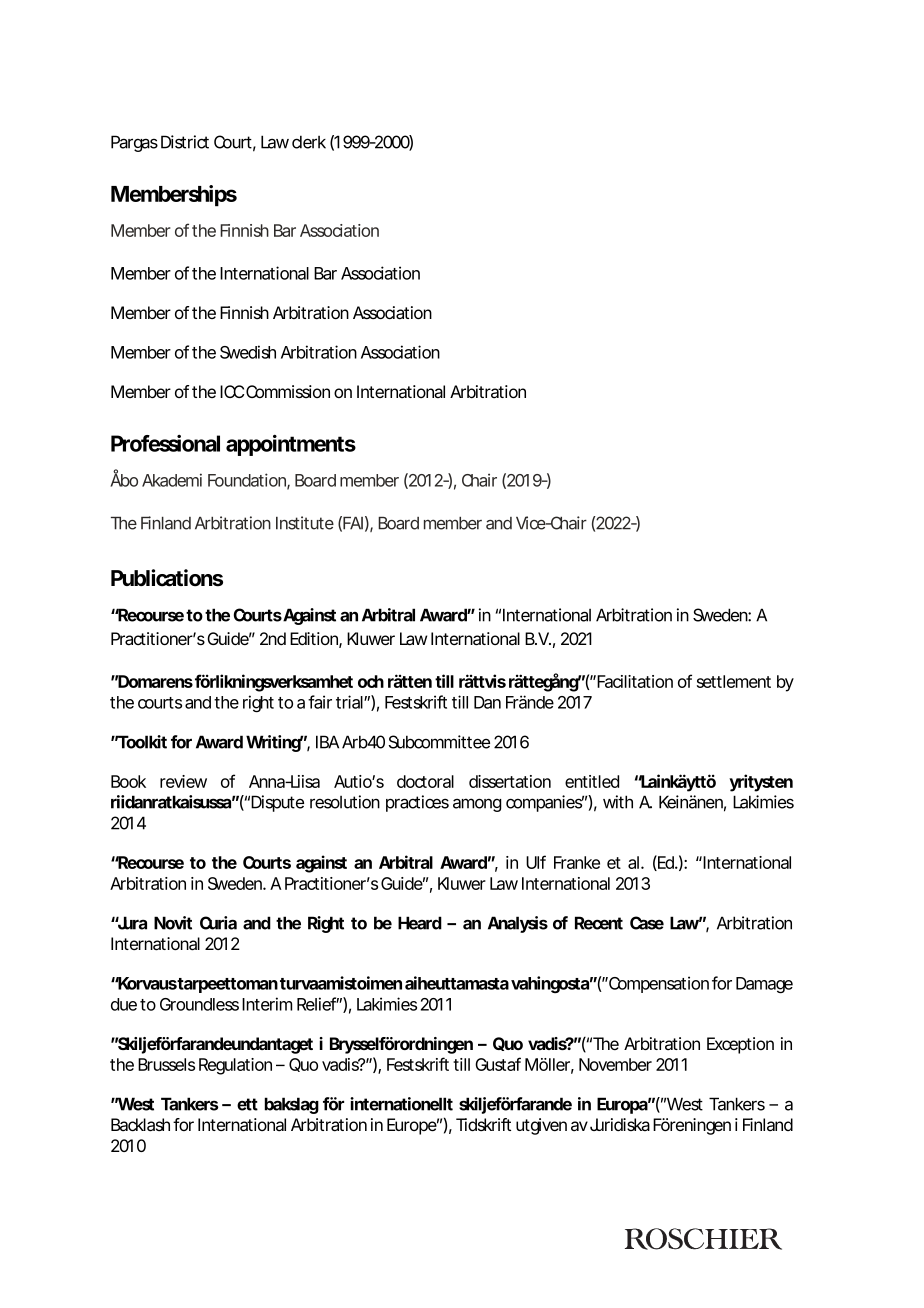 Image resolution: width=924 pixels, height=1308 pixels. I want to click on internationellt, so click(401, 1104).
